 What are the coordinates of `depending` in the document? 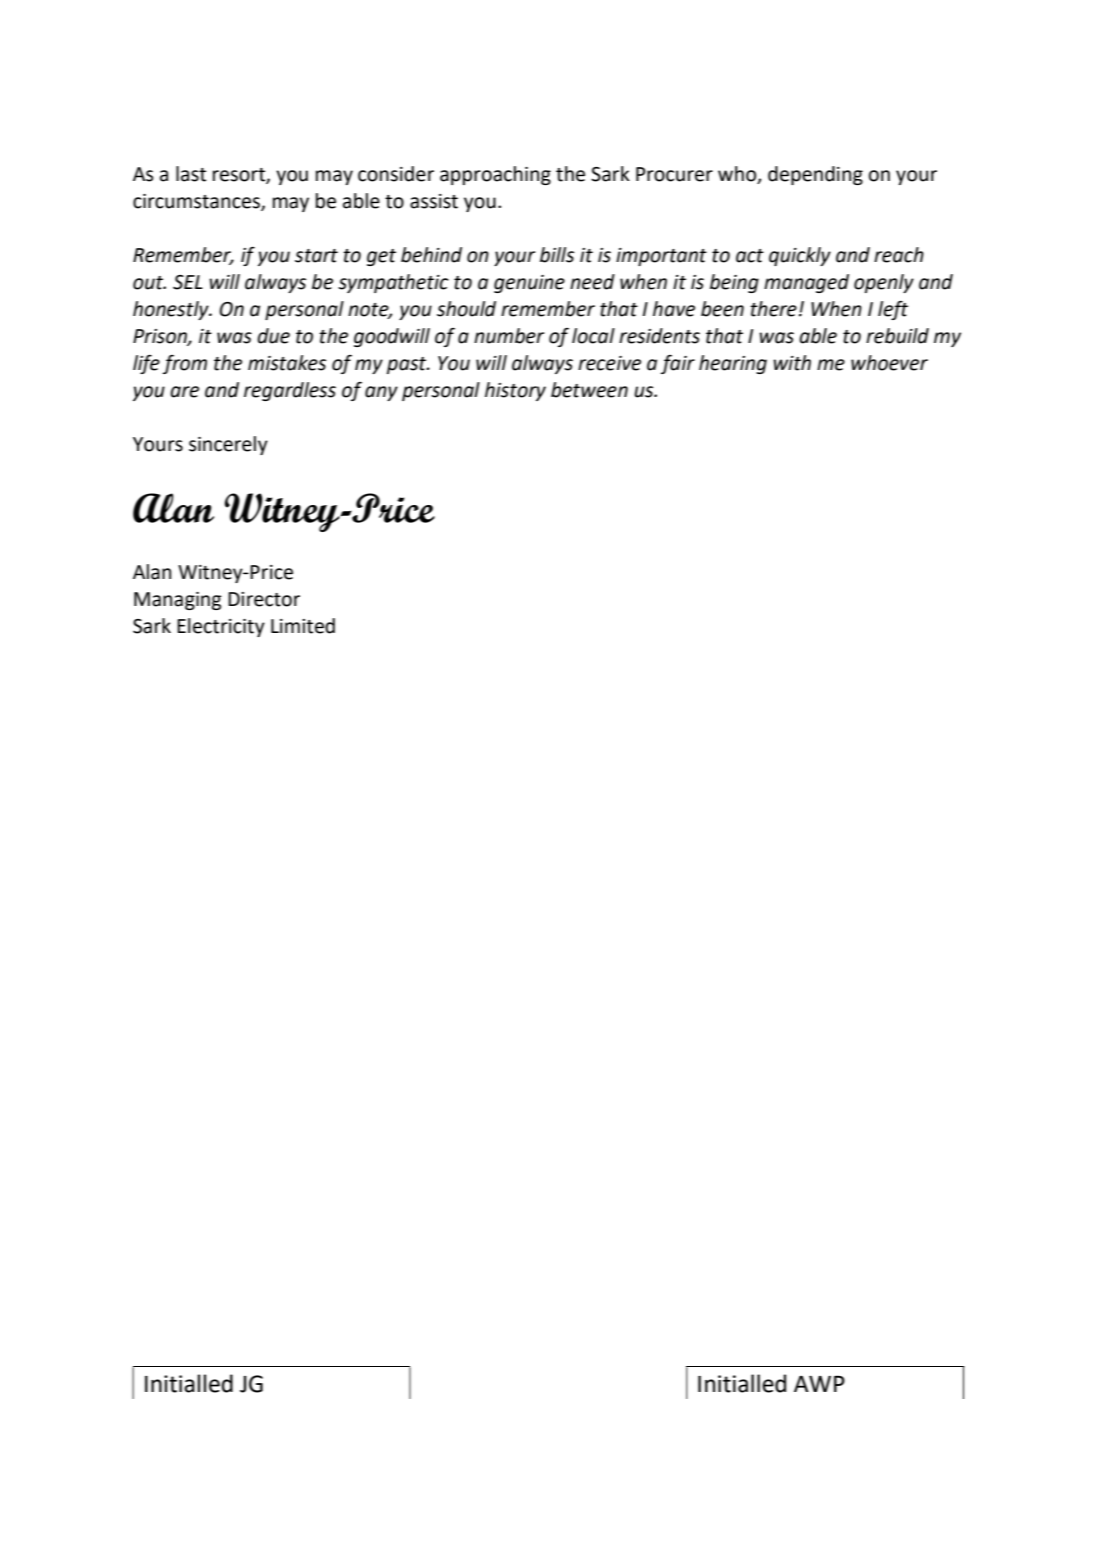 It's located at (815, 175).
